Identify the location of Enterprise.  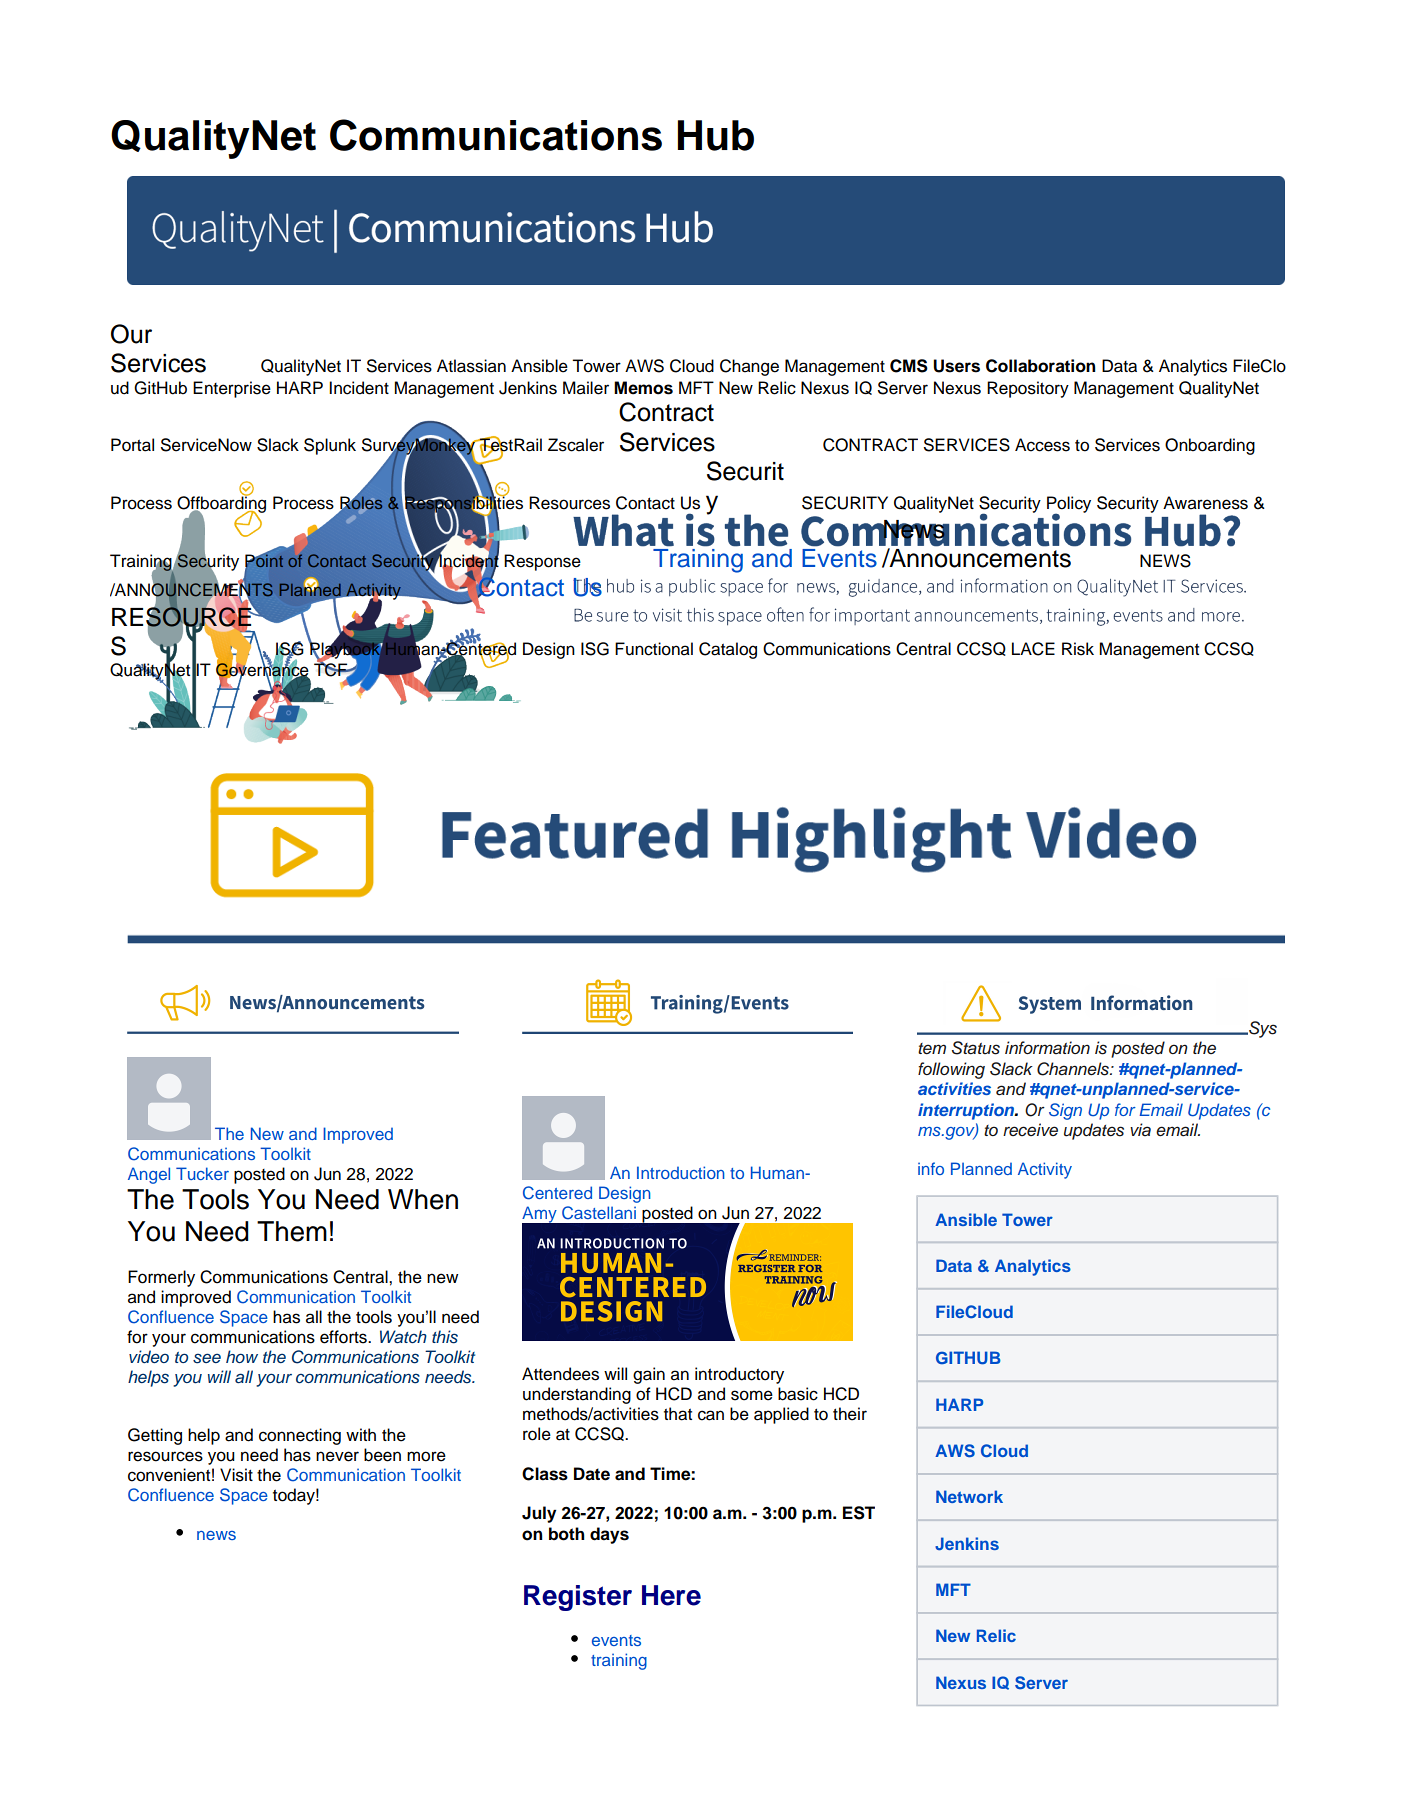
(232, 389).
